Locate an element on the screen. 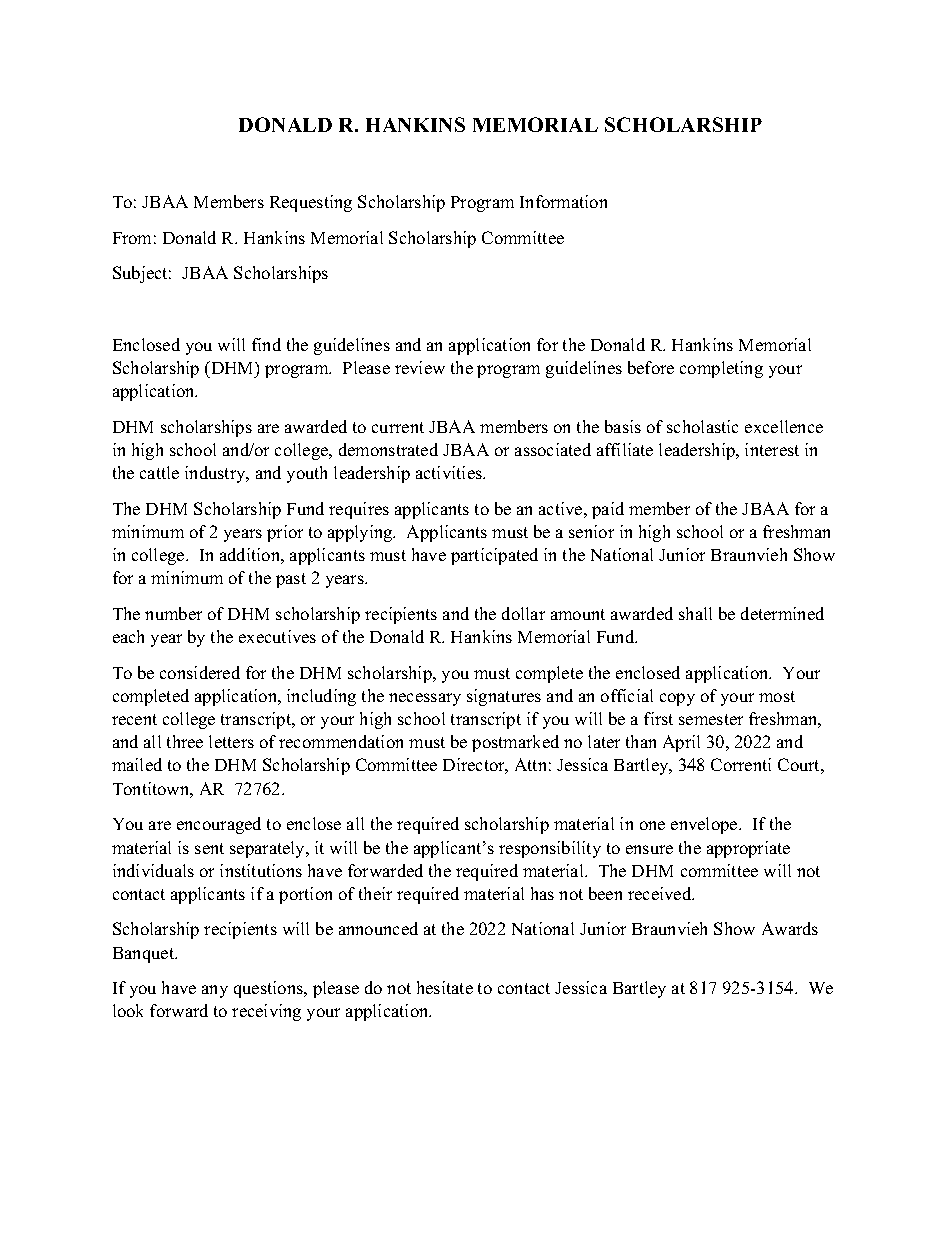 The height and width of the screenshot is (1233, 952). industry is located at coordinates (216, 474).
